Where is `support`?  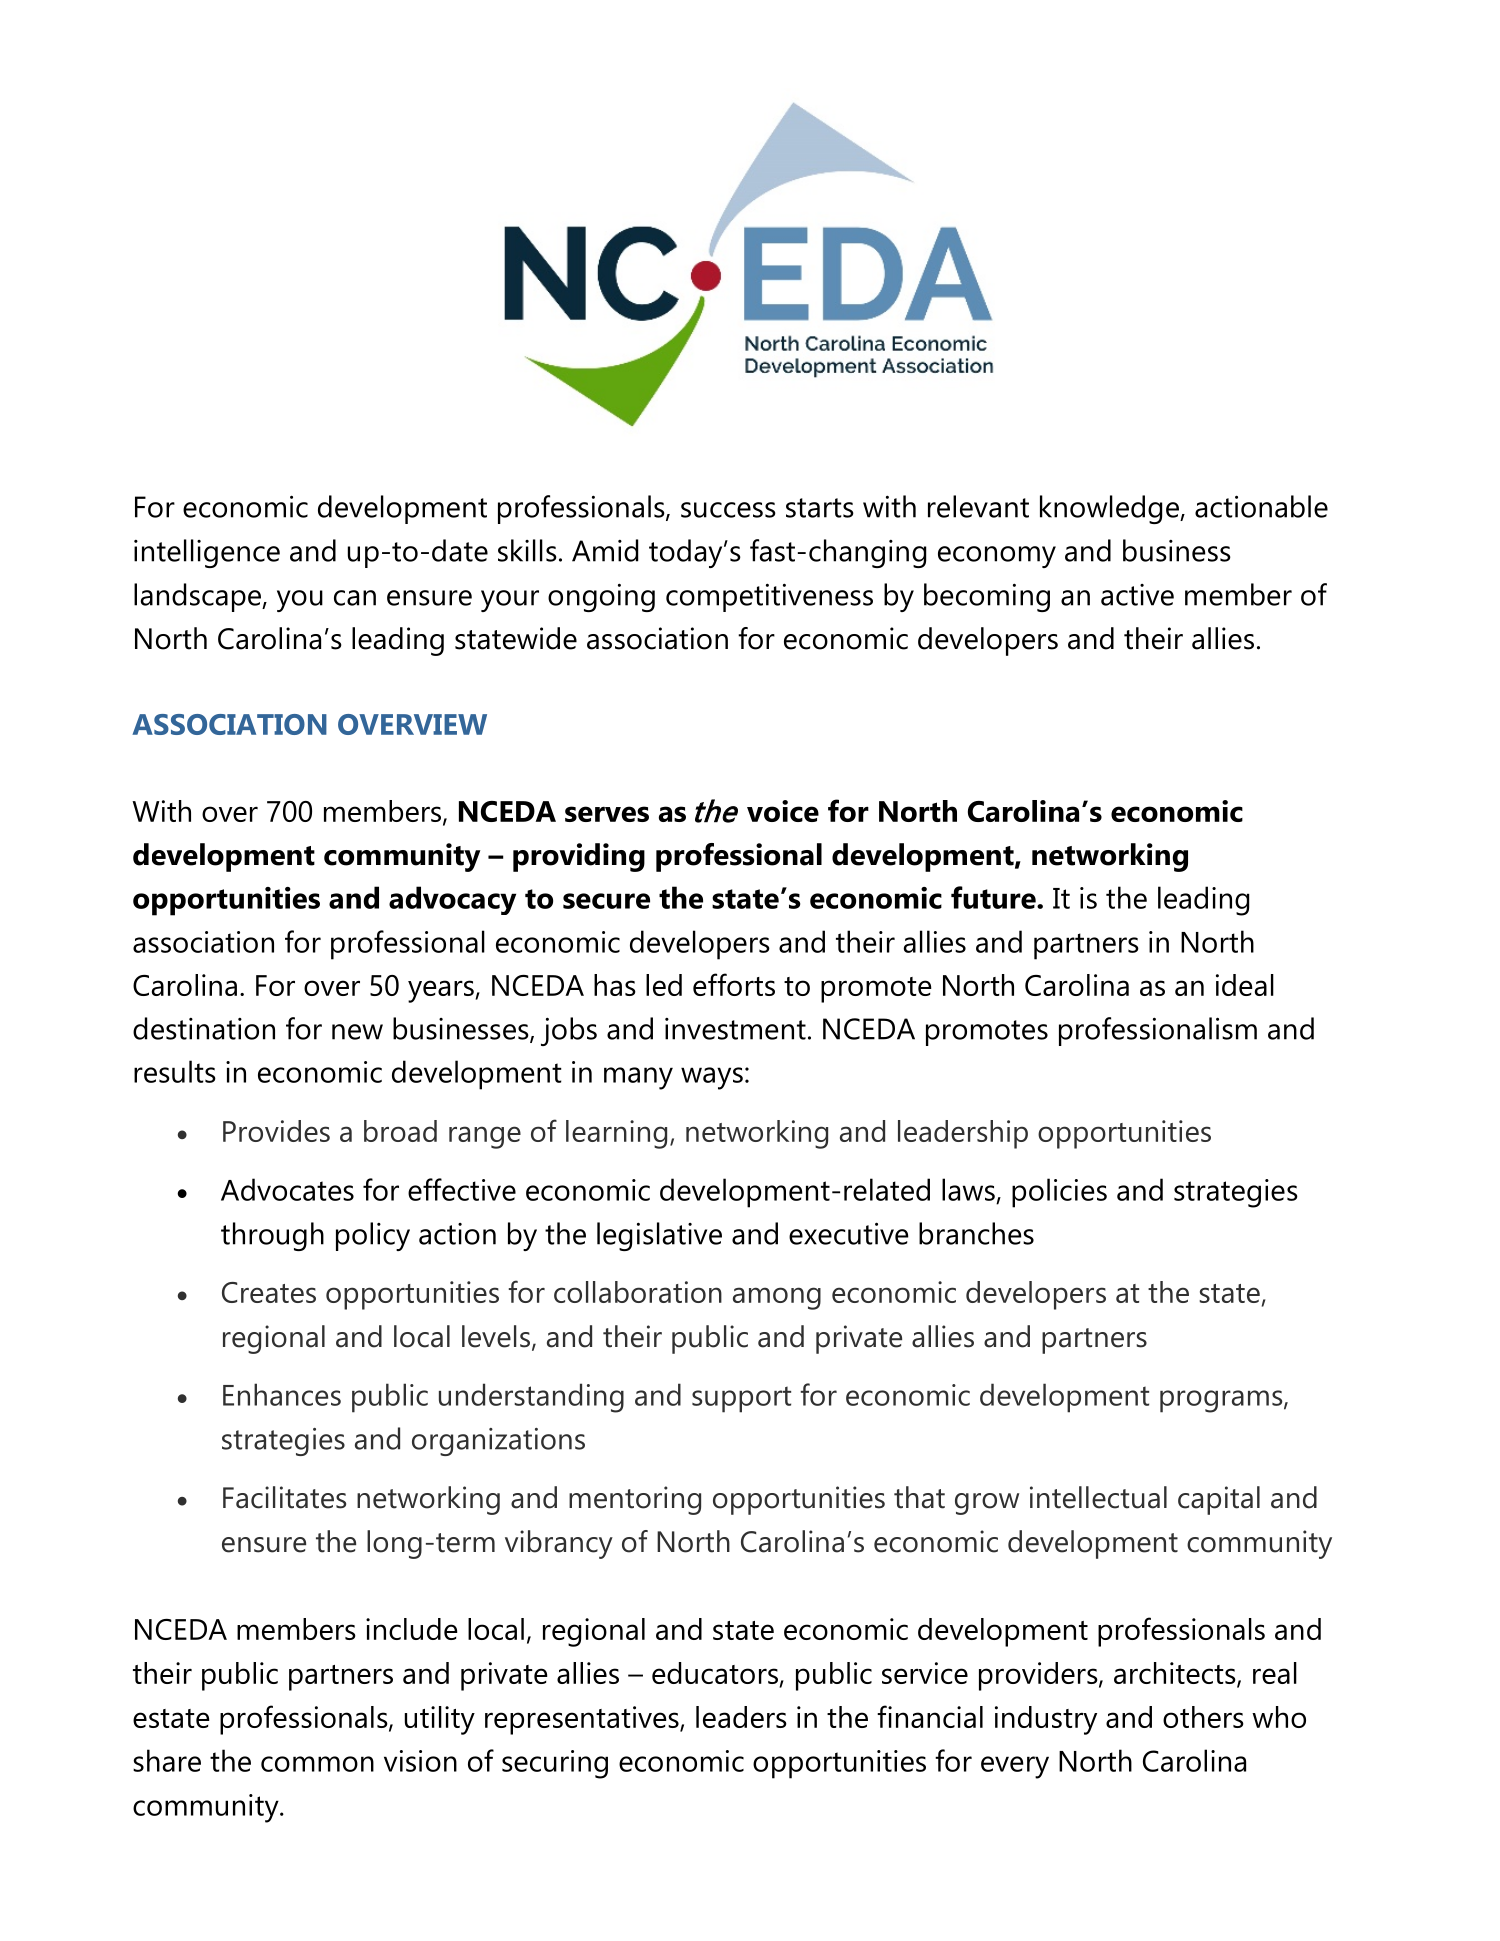 support is located at coordinates (741, 1400).
